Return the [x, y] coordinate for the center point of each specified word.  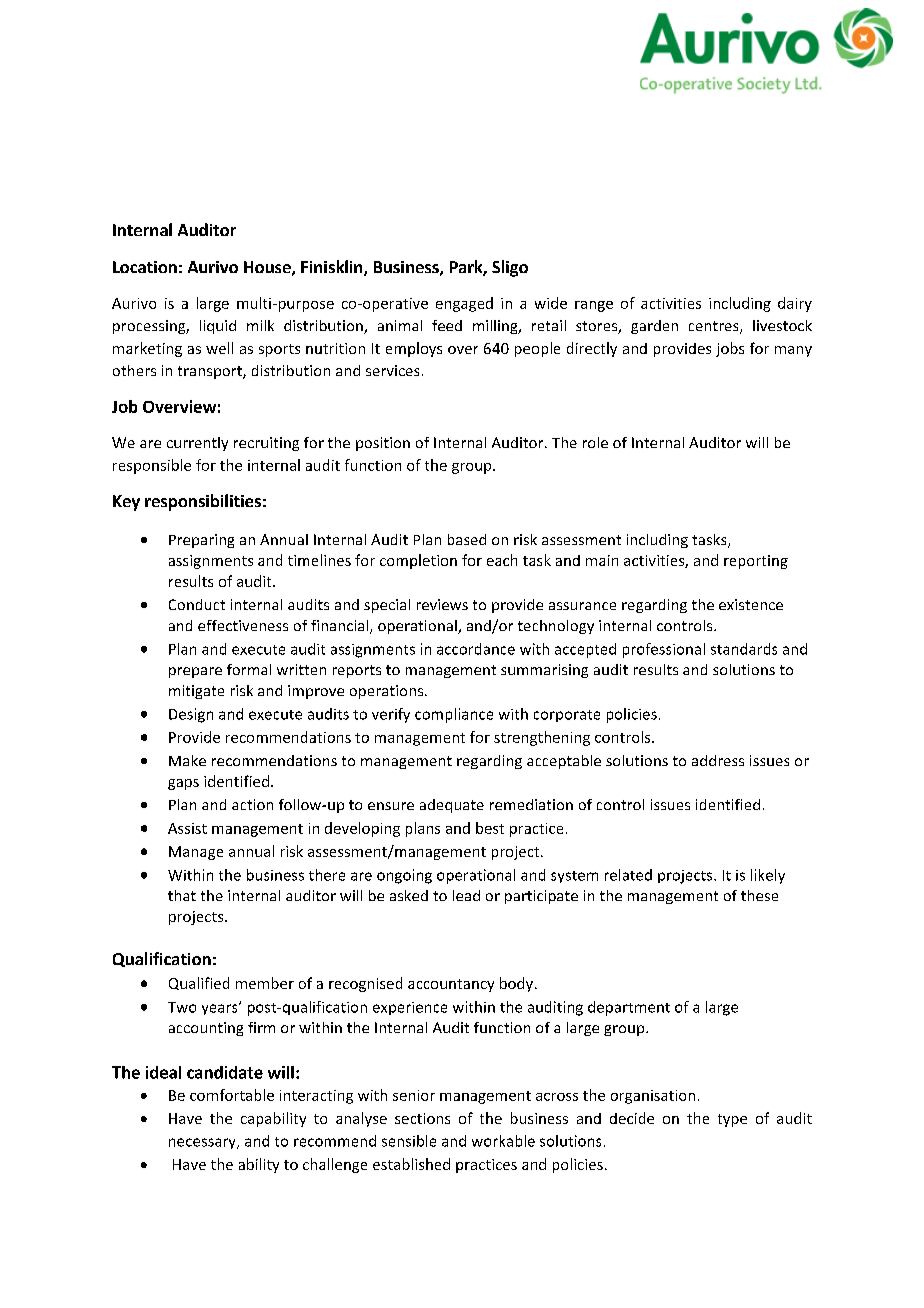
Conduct [197, 604]
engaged [464, 304]
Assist [187, 828]
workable [503, 1141]
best [490, 828]
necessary [203, 1143]
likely [768, 876]
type [732, 1120]
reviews [442, 604]
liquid [218, 327]
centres [715, 327]
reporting [756, 562]
